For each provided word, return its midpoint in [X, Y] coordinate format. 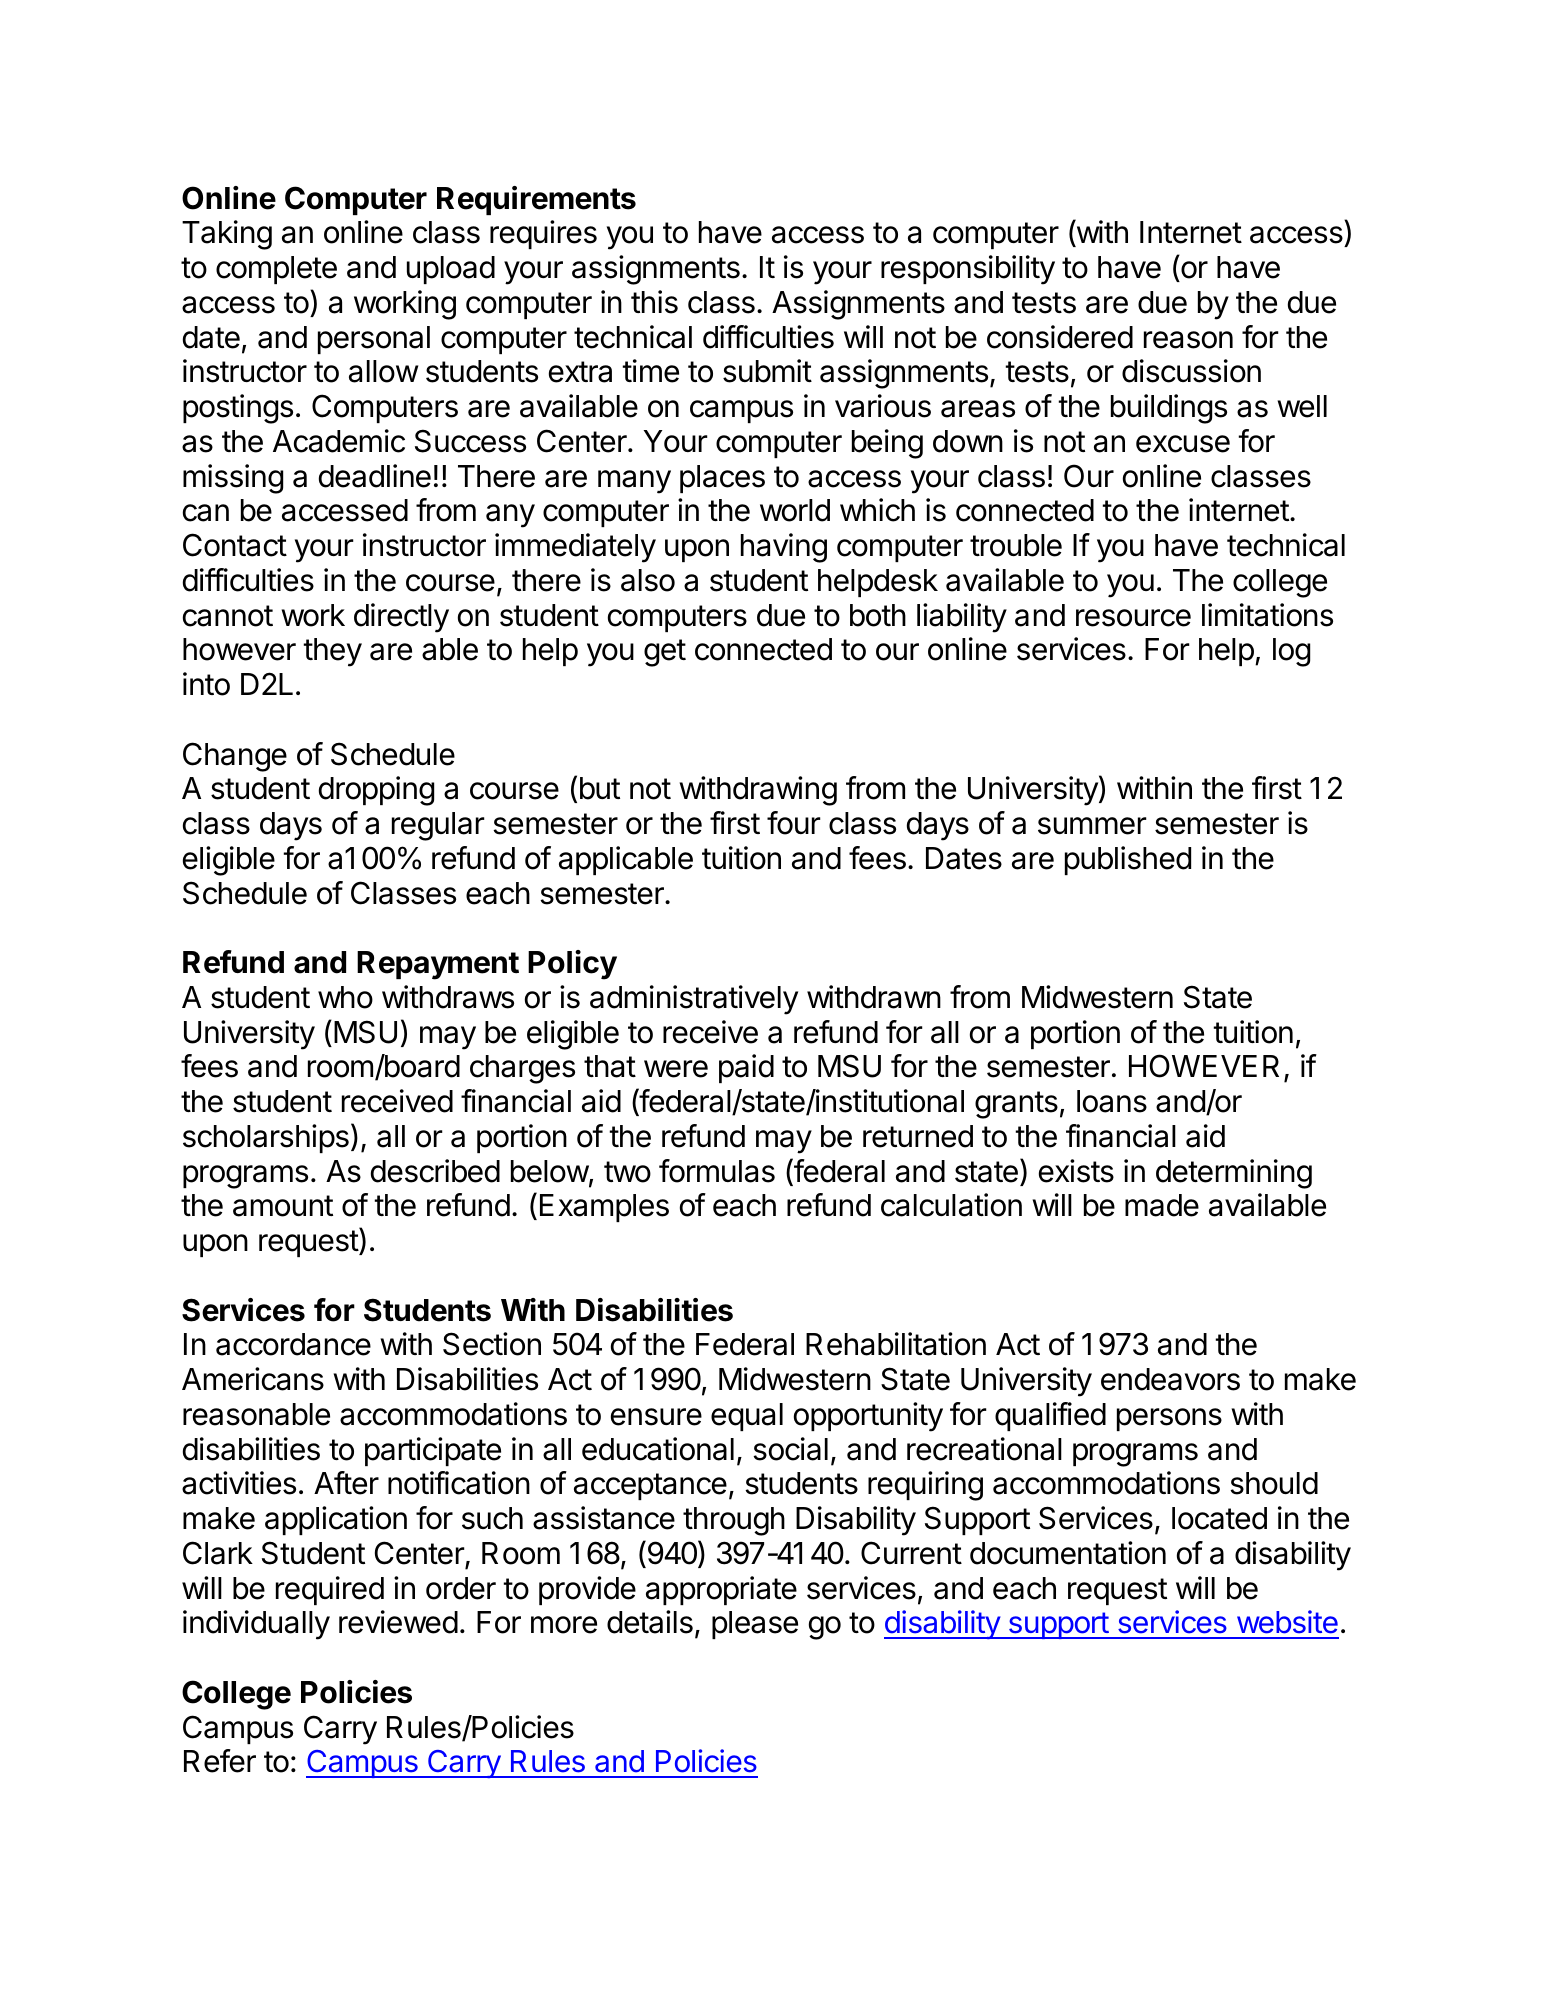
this [654, 302]
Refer [220, 1761]
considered [1060, 337]
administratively [694, 1000]
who [345, 997]
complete [276, 270]
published [1128, 860]
